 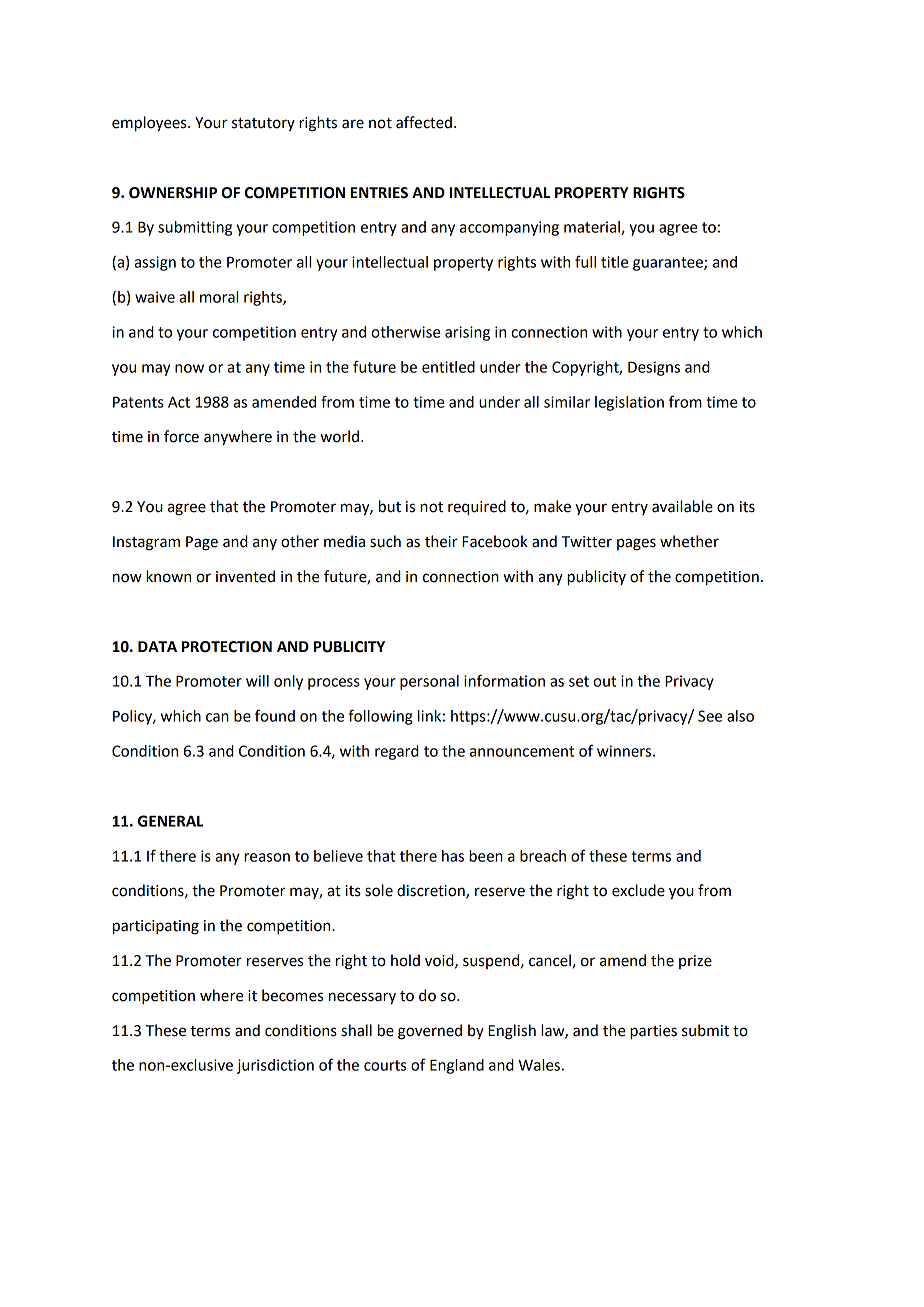 I want to click on invented, so click(x=245, y=576).
